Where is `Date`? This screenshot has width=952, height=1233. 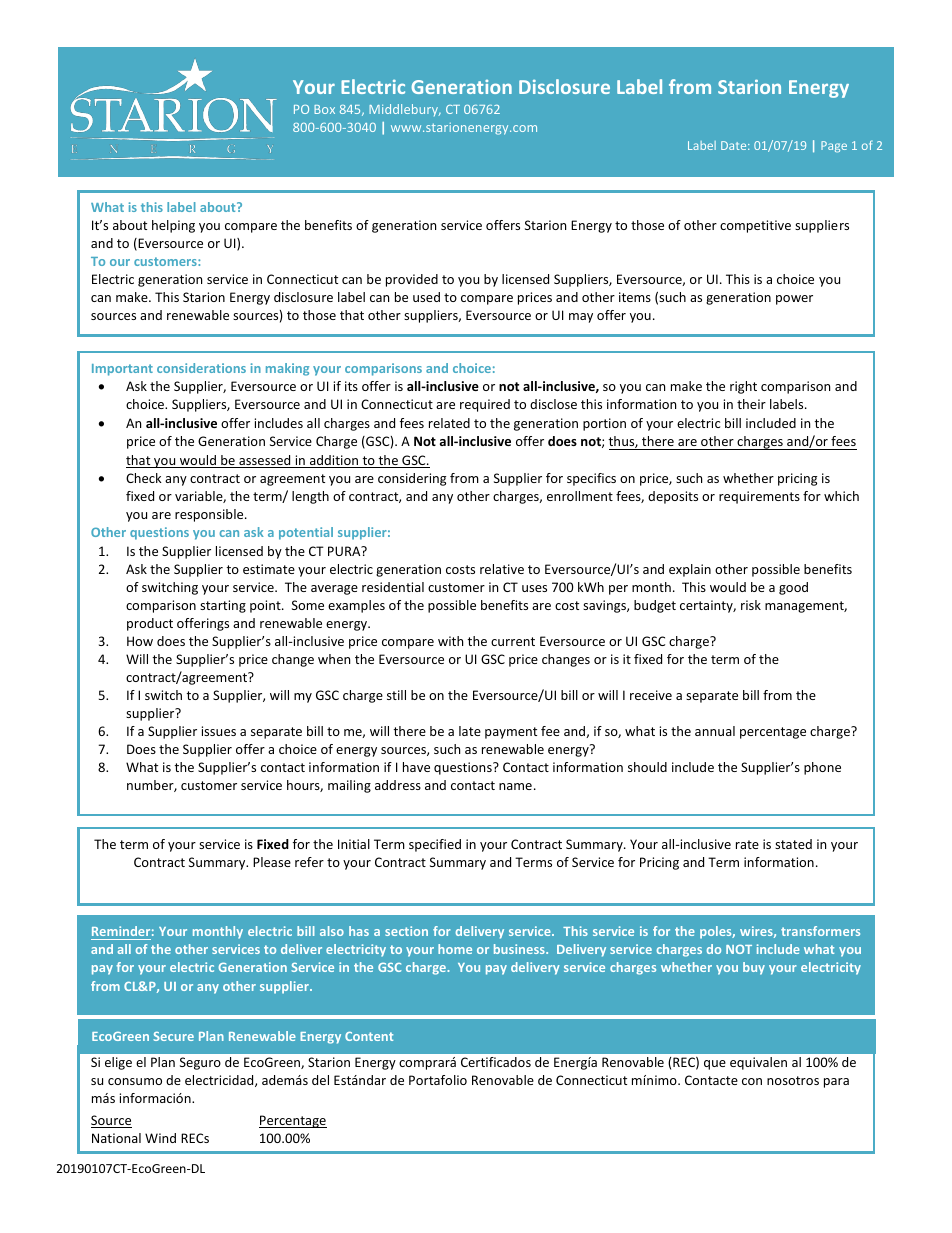 Date is located at coordinates (735, 145).
